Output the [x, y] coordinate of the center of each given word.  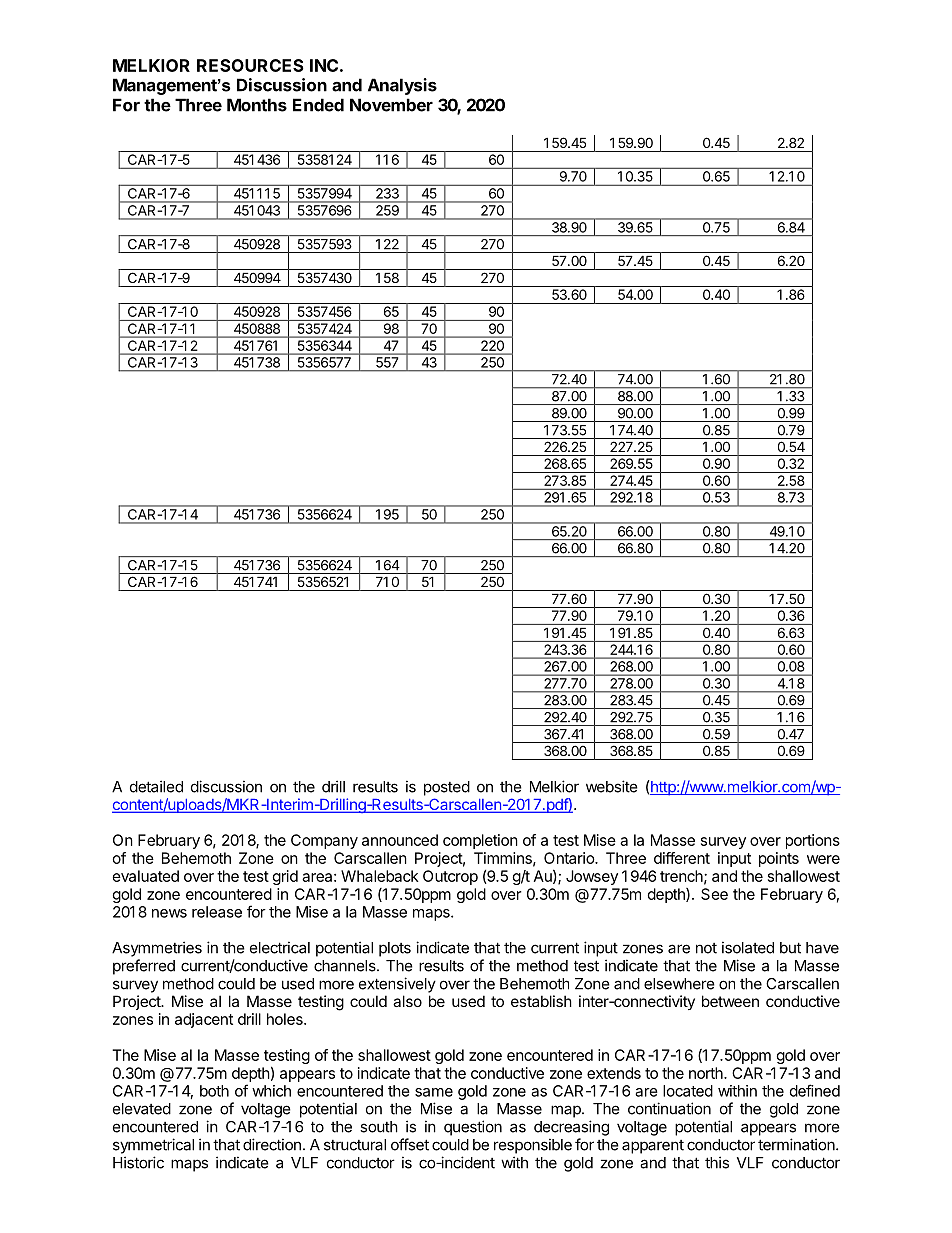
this [717, 1162]
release [217, 912]
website [612, 786]
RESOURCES [250, 65]
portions [813, 841]
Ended [318, 105]
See [714, 894]
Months [257, 105]
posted [447, 788]
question [473, 1128]
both [214, 1091]
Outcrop [450, 877]
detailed [156, 786]
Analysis [402, 86]
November [391, 105]
